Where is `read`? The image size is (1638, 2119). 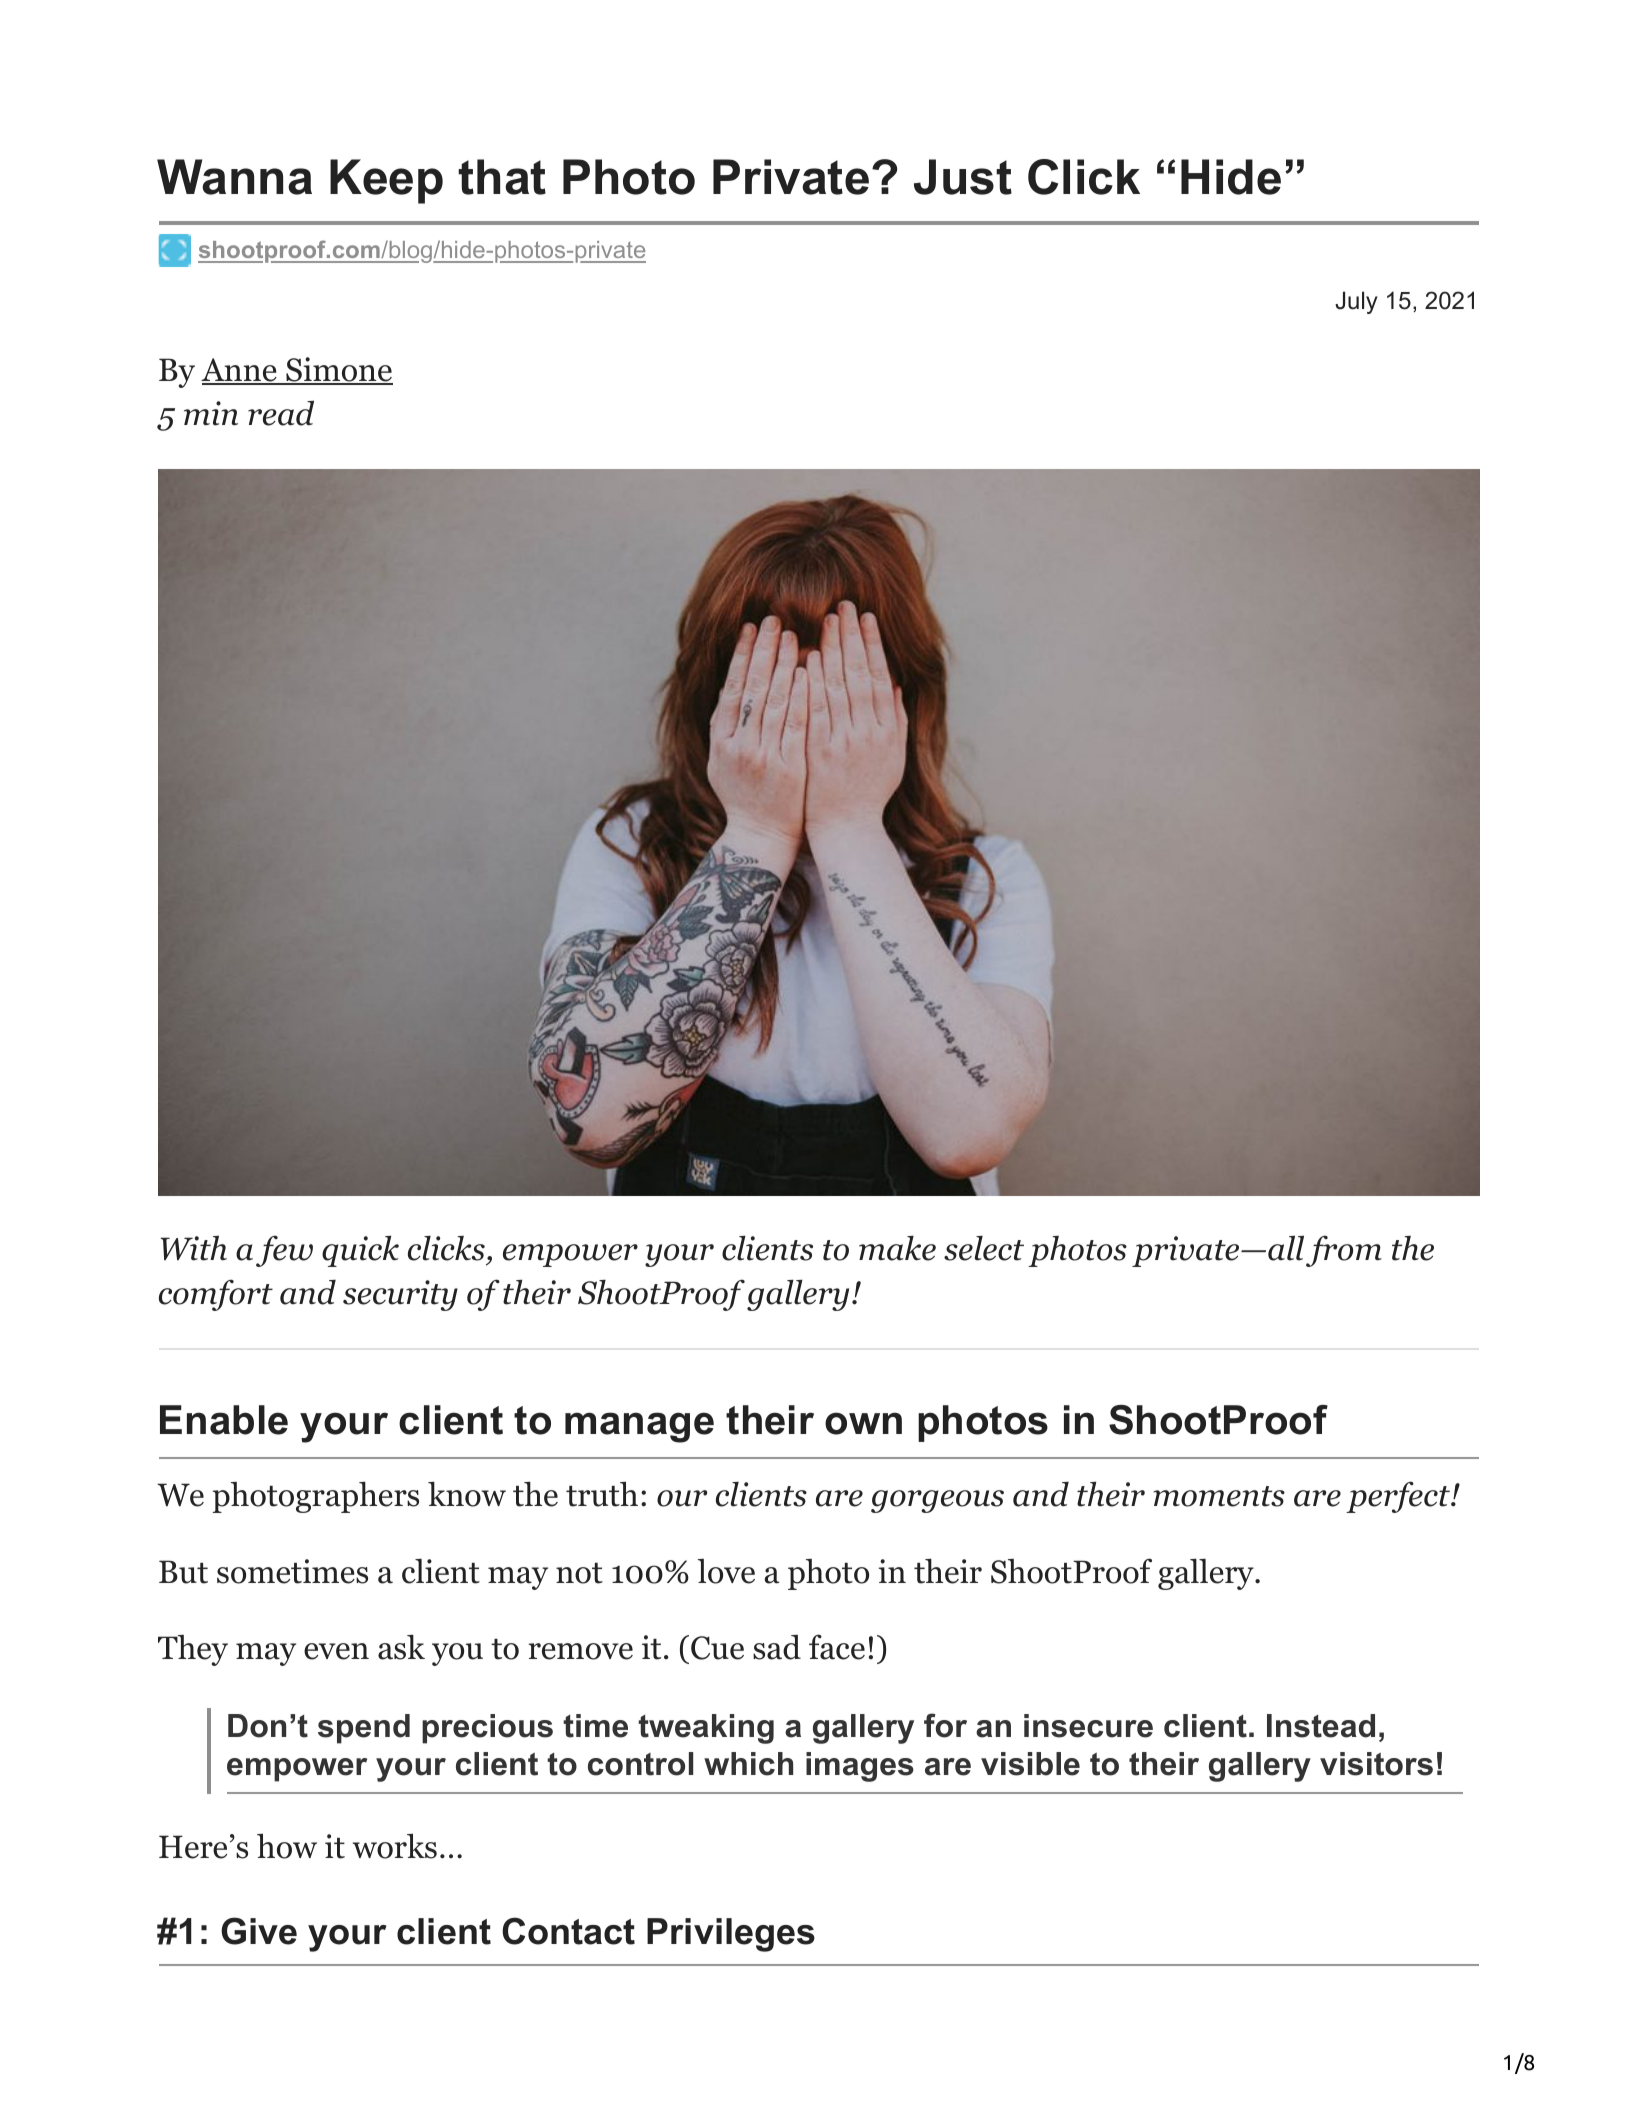 read is located at coordinates (281, 413).
